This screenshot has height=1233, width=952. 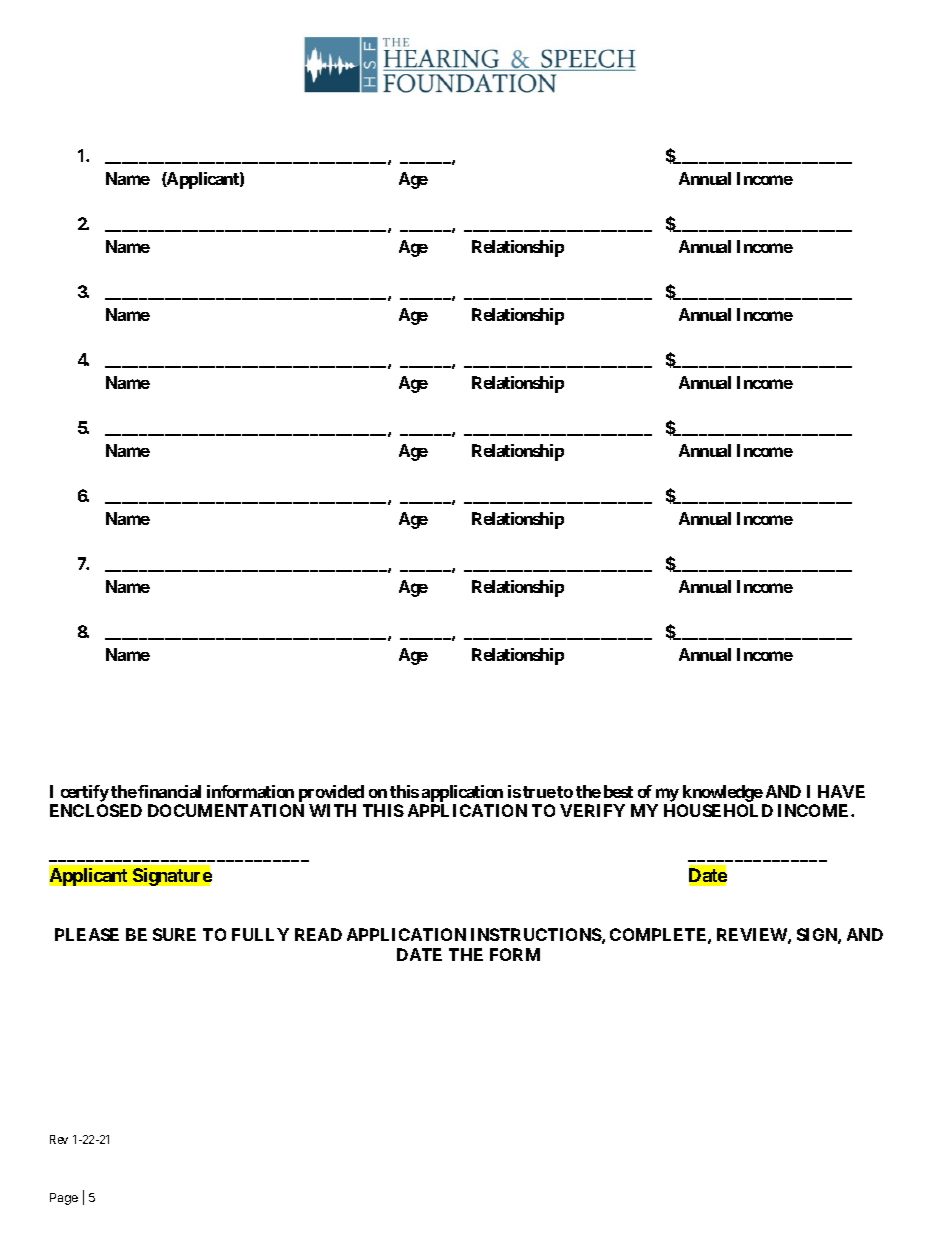 What do you see at coordinates (169, 791) in the screenshot?
I see `financial` at bounding box center [169, 791].
